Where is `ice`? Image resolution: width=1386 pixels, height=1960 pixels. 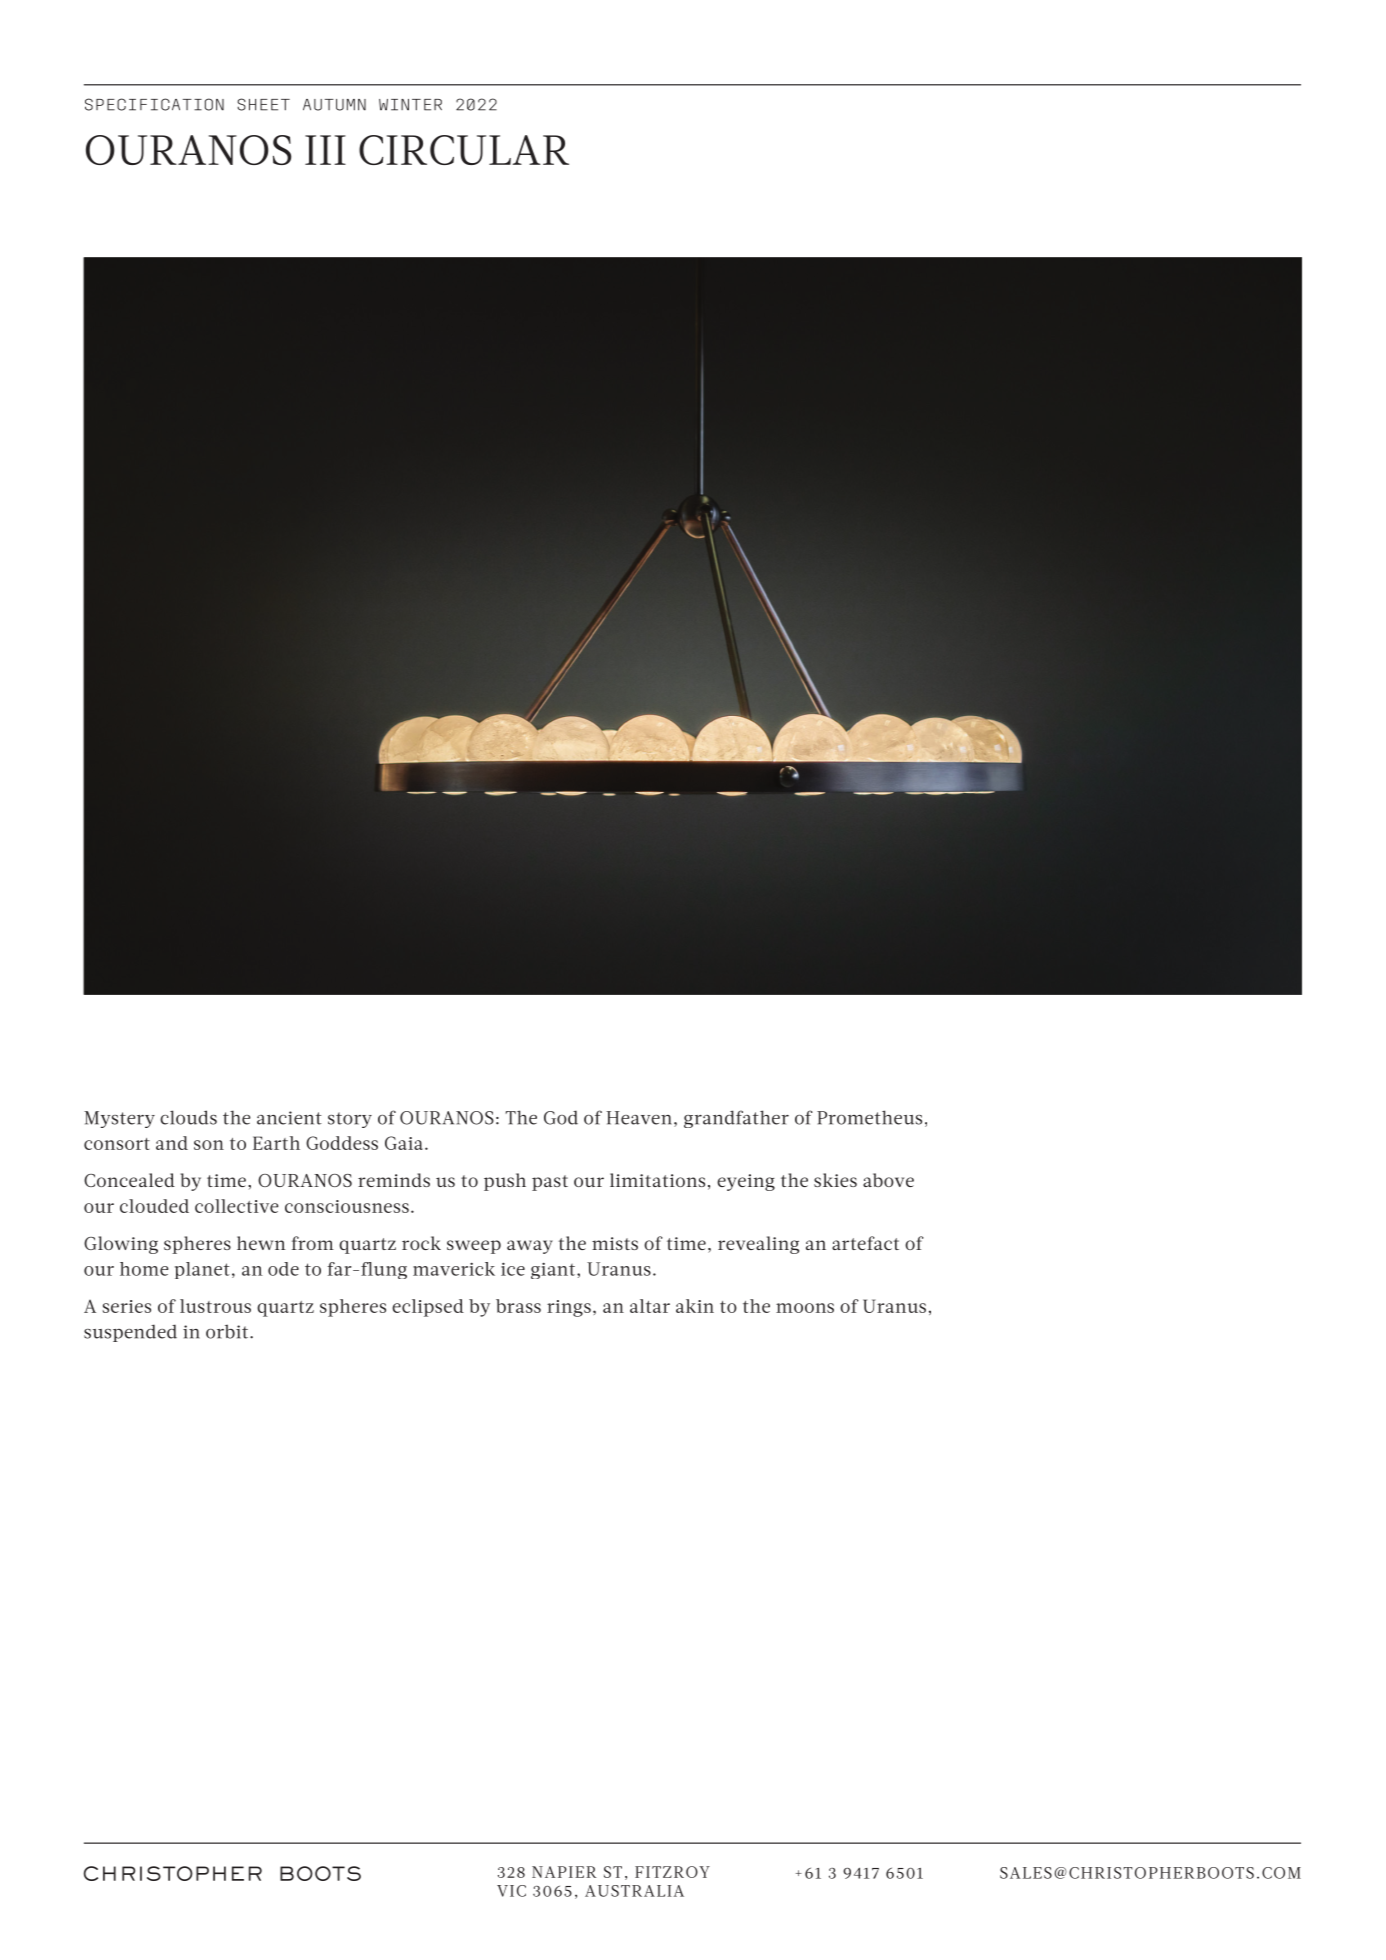
ice is located at coordinates (513, 1269).
